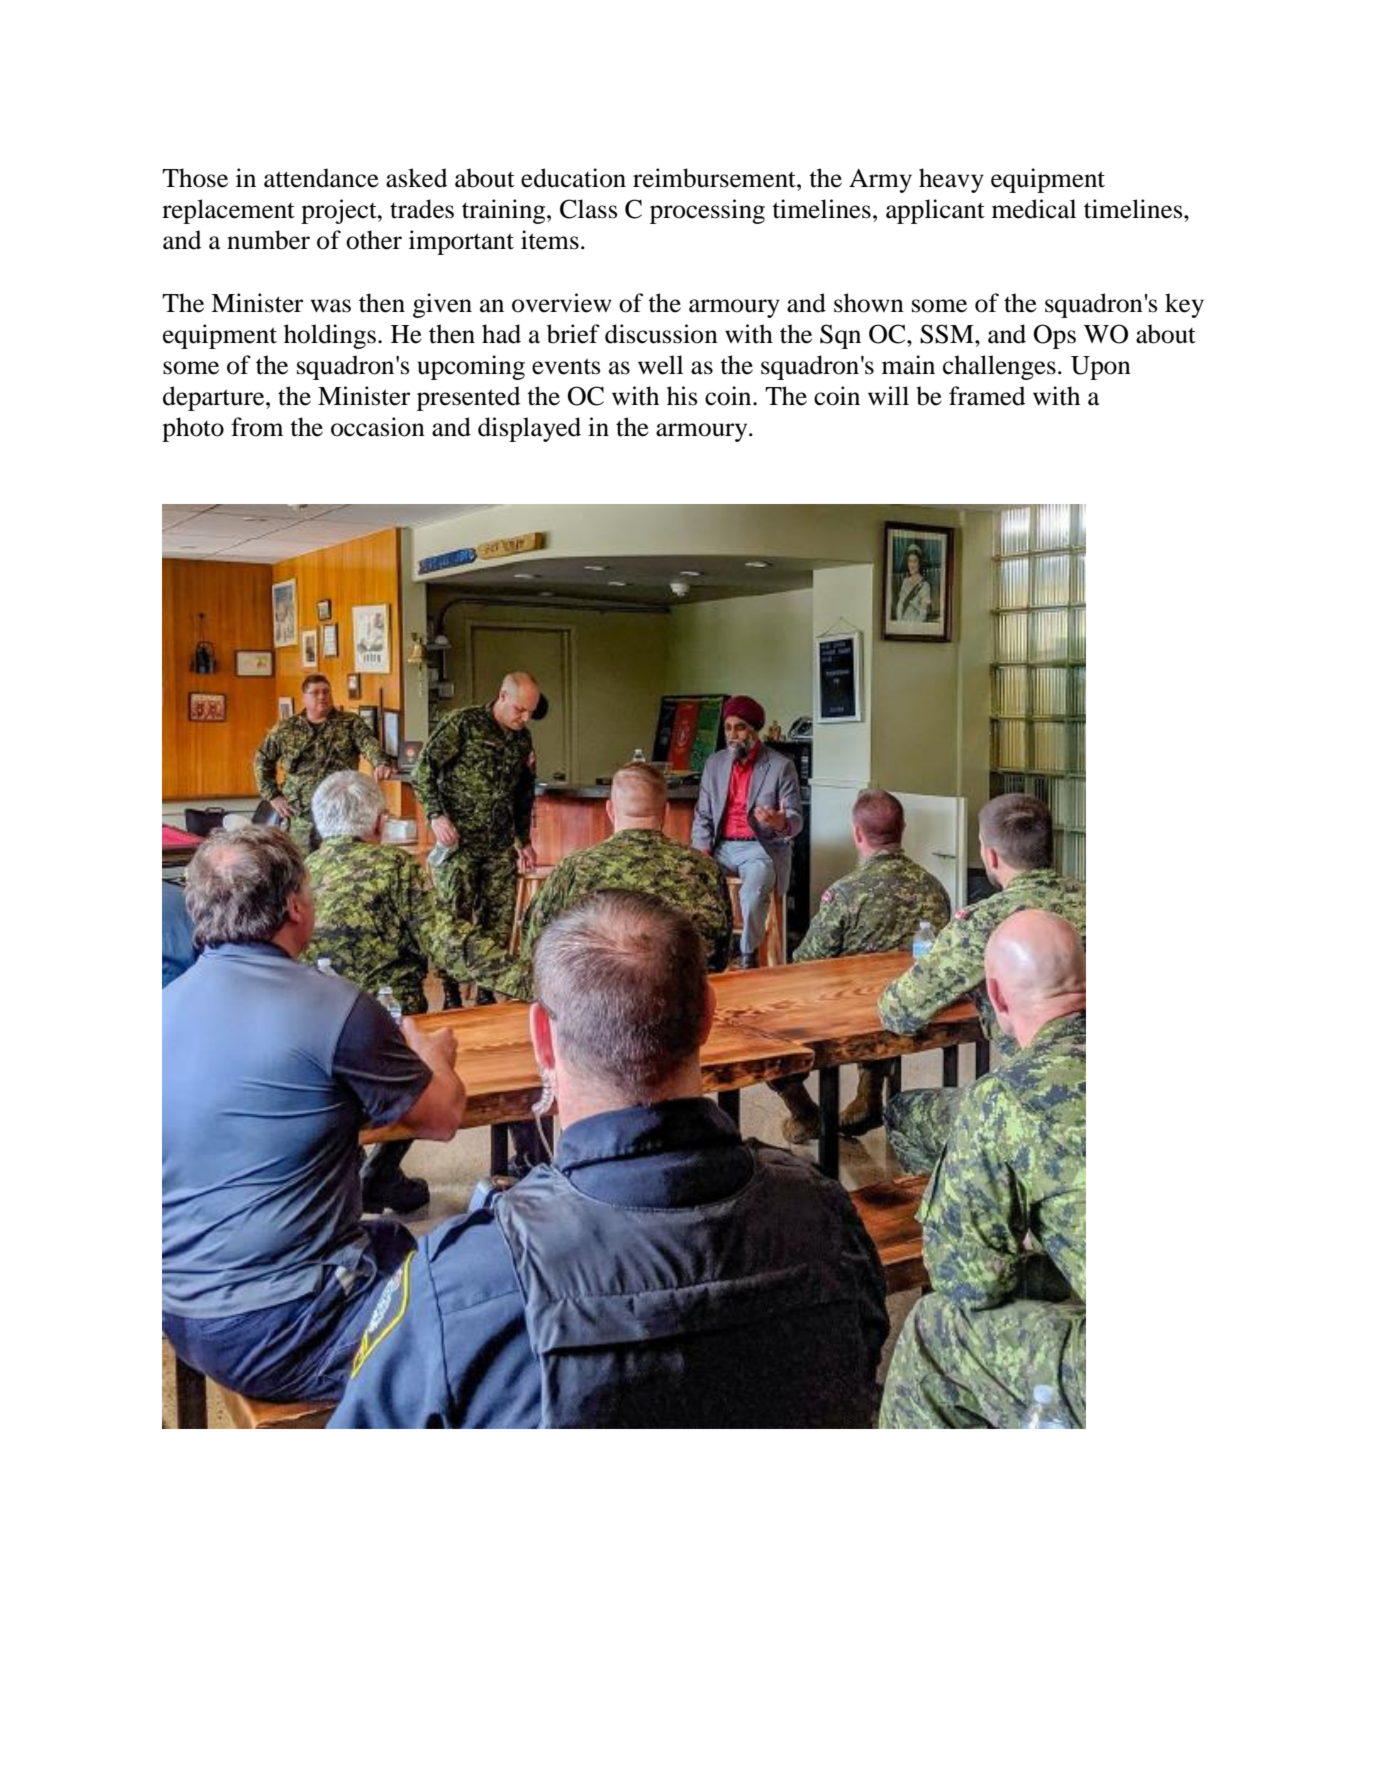 The image size is (1382, 1788). What do you see at coordinates (987, 396) in the screenshot?
I see `framed` at bounding box center [987, 396].
